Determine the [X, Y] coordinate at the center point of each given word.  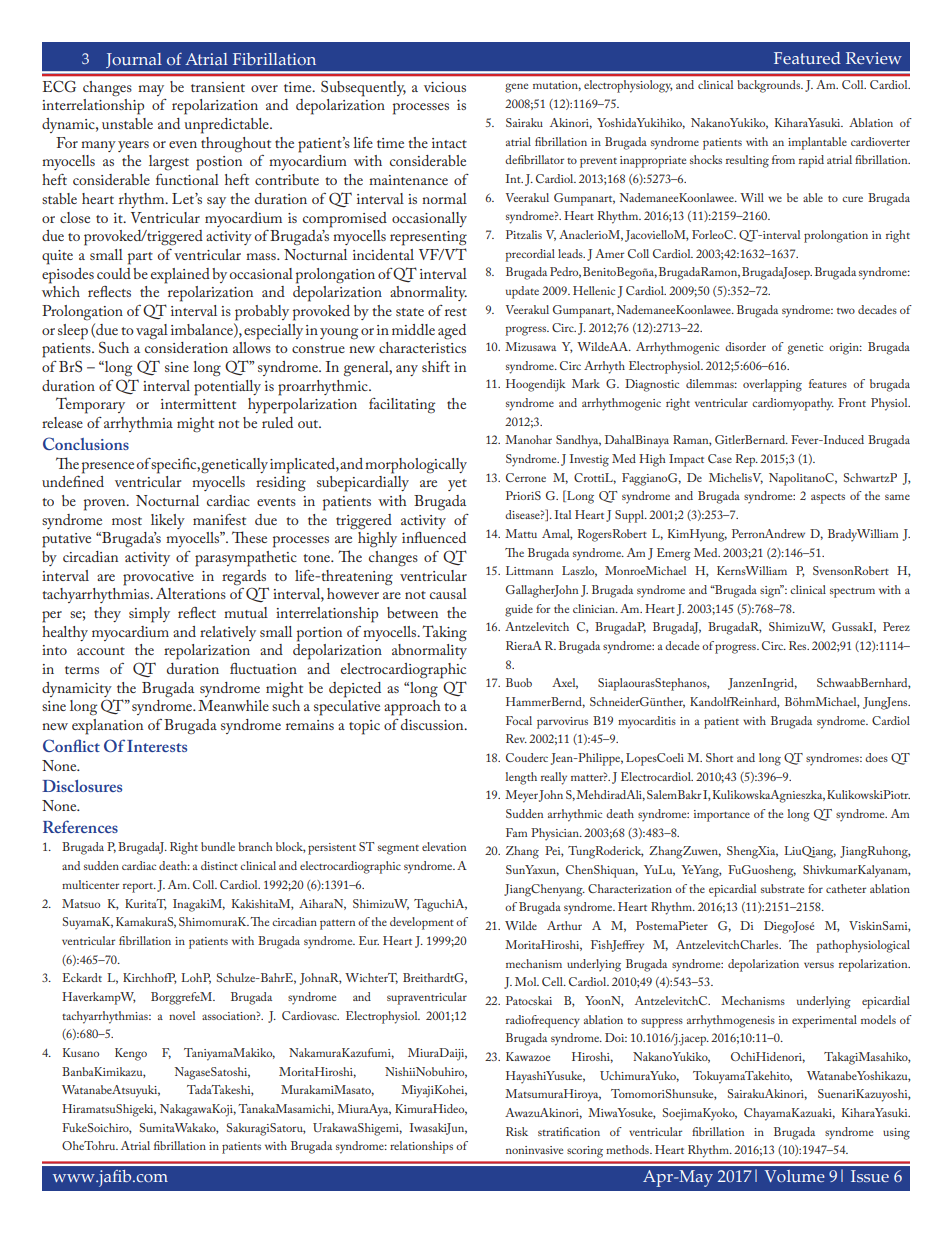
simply [149, 615]
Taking [444, 633]
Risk [517, 1131]
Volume [795, 1176]
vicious [445, 87]
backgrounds [770, 86]
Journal [134, 63]
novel [182, 1015]
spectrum [852, 593]
